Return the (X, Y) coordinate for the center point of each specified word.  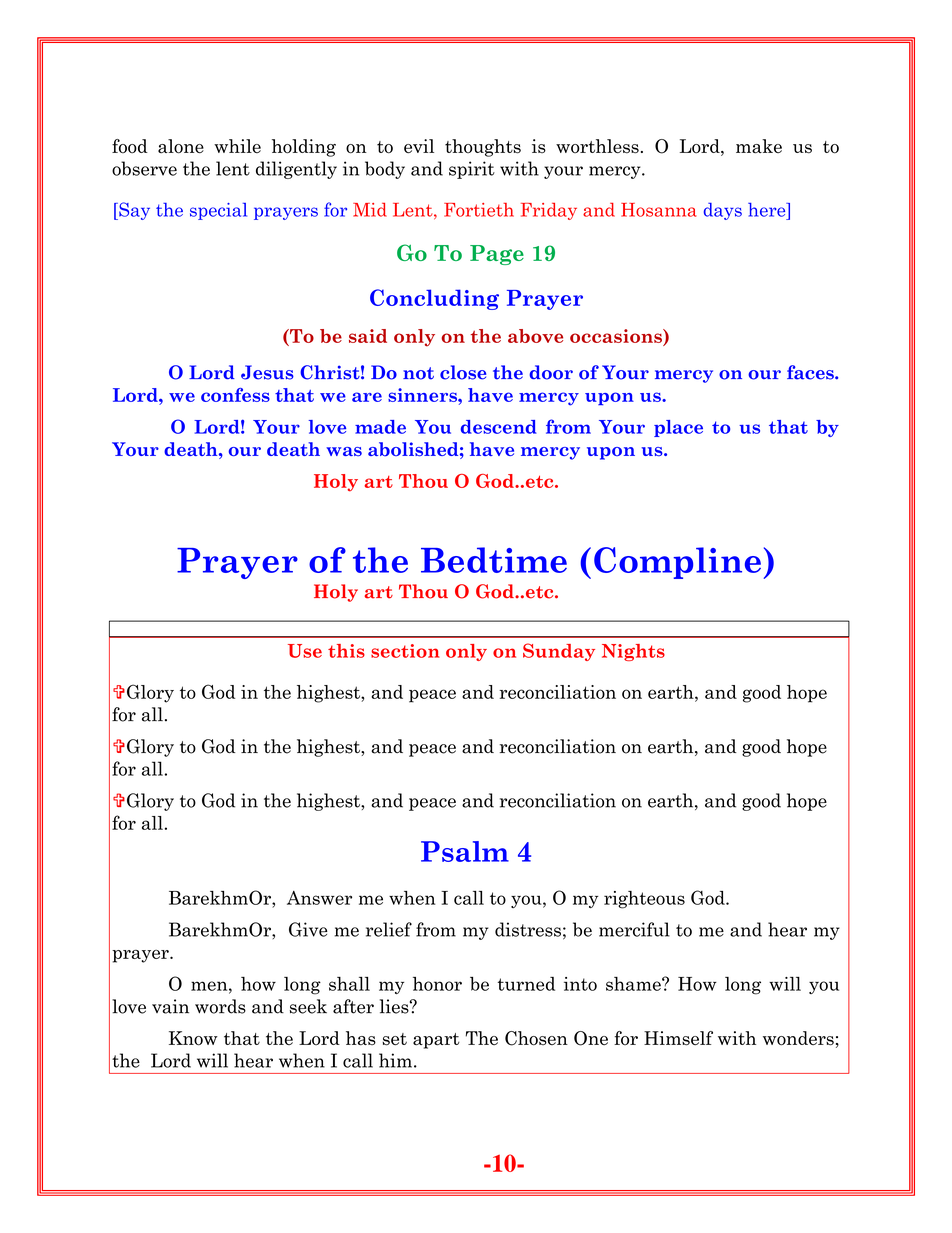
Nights (633, 652)
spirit (472, 170)
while (237, 146)
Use (305, 651)
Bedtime (494, 560)
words (220, 1006)
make (759, 146)
